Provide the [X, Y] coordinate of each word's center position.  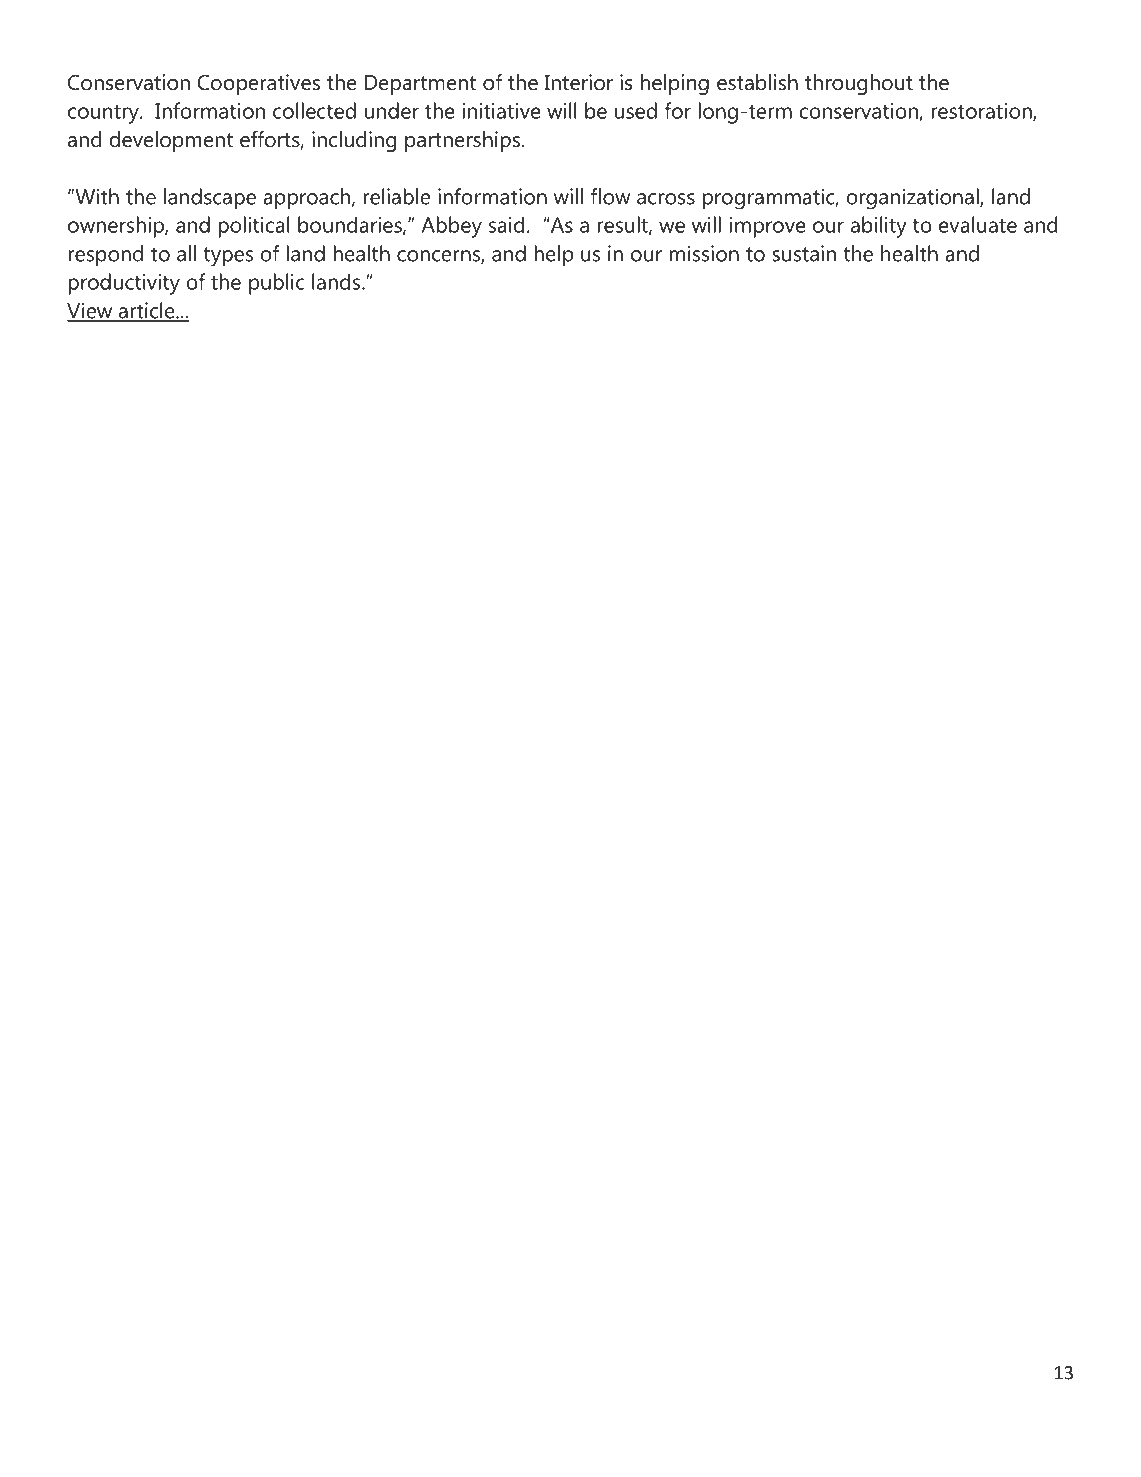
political [253, 227]
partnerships [462, 141]
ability [879, 227]
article [147, 311]
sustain [804, 253]
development [171, 141]
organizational [913, 199]
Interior [578, 82]
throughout [859, 84]
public [277, 284]
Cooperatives [258, 84]
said [506, 224]
